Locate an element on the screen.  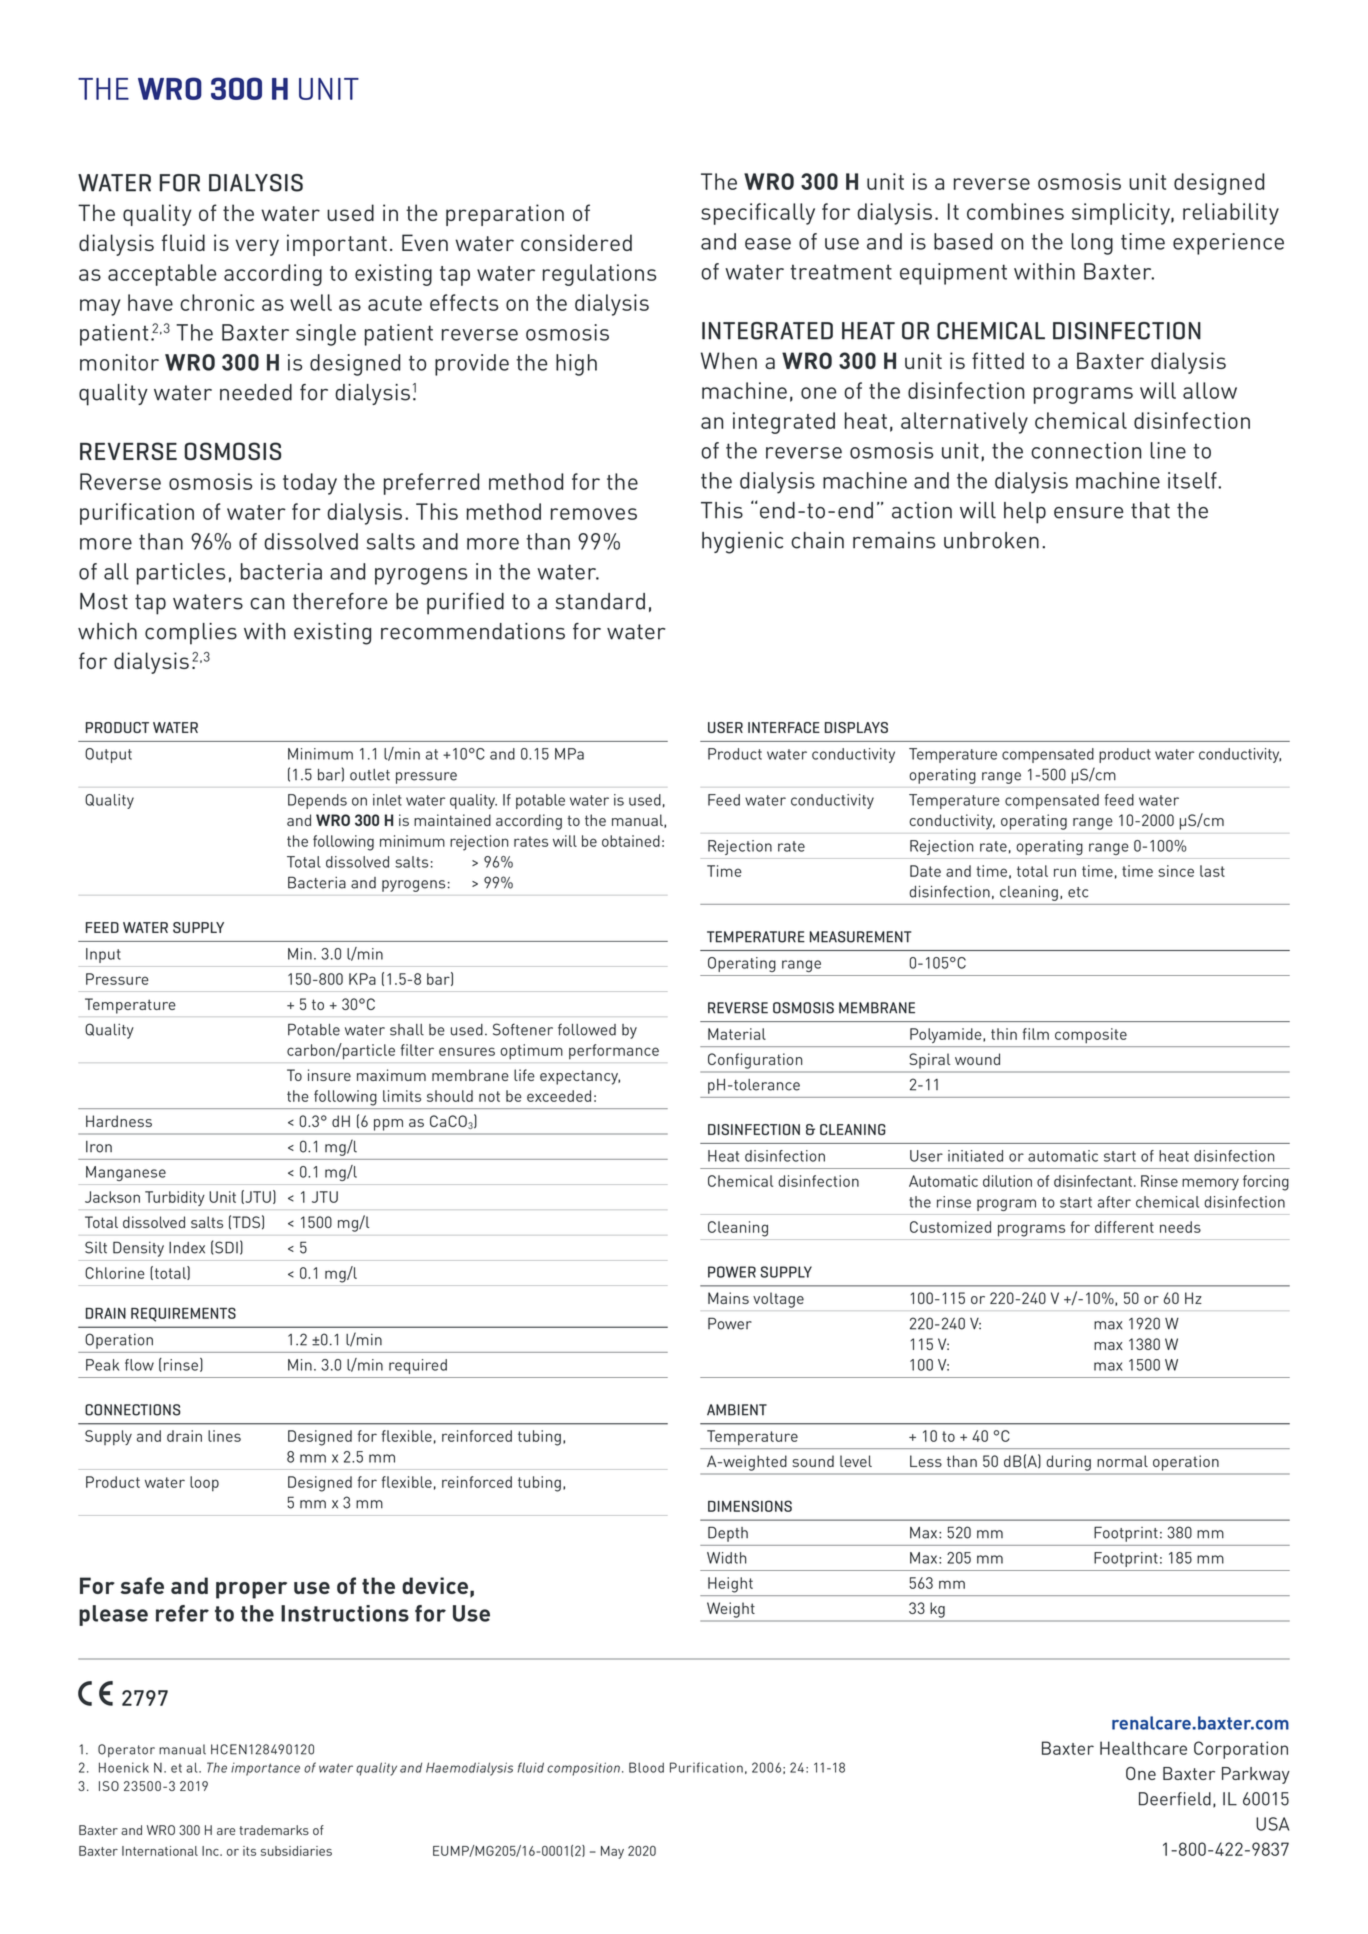
SDI is located at coordinates (226, 1247).
